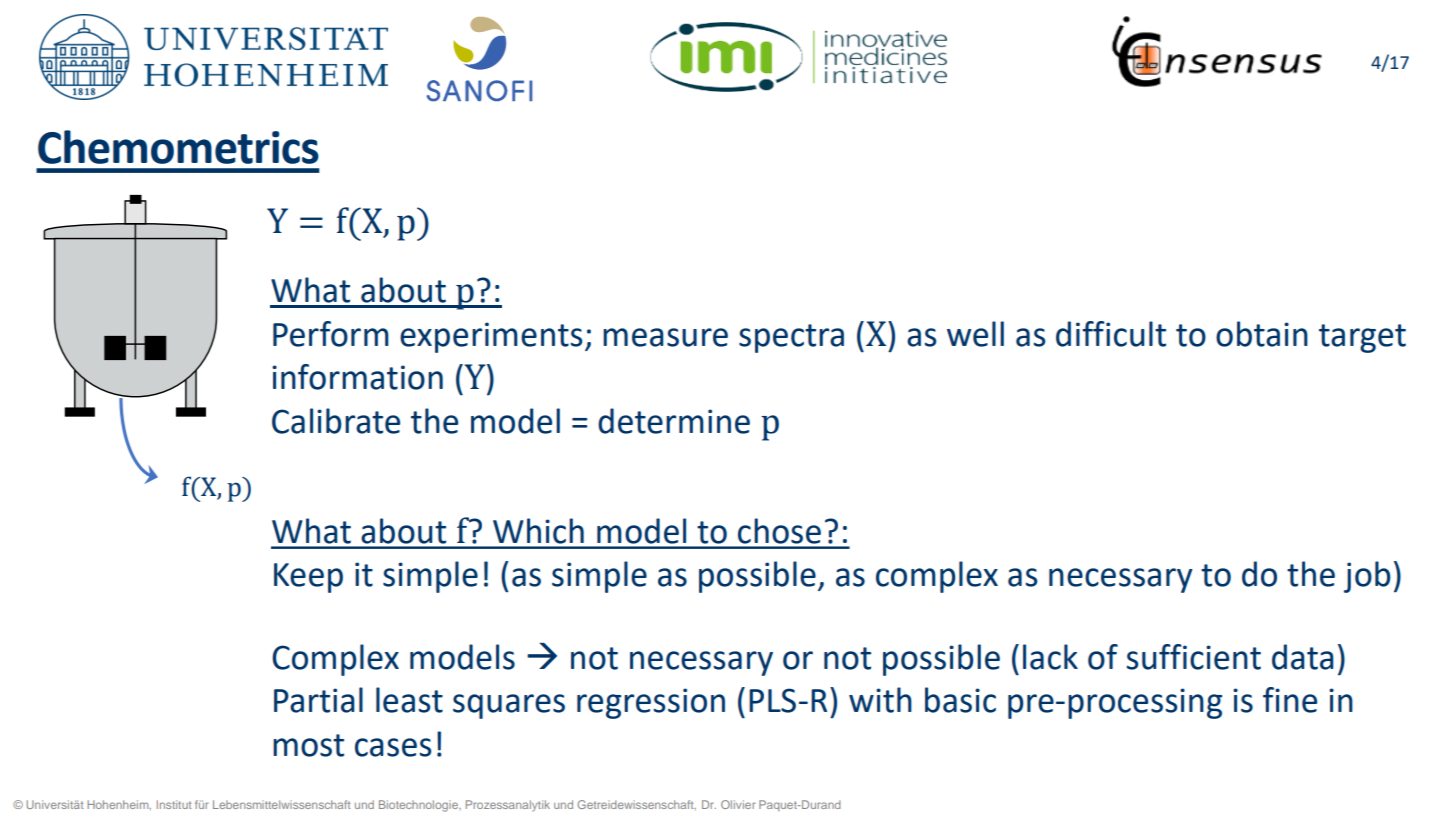 Image resolution: width=1456 pixels, height=819 pixels. Describe the element at coordinates (791, 338) in the page. I see `spectra` at that location.
